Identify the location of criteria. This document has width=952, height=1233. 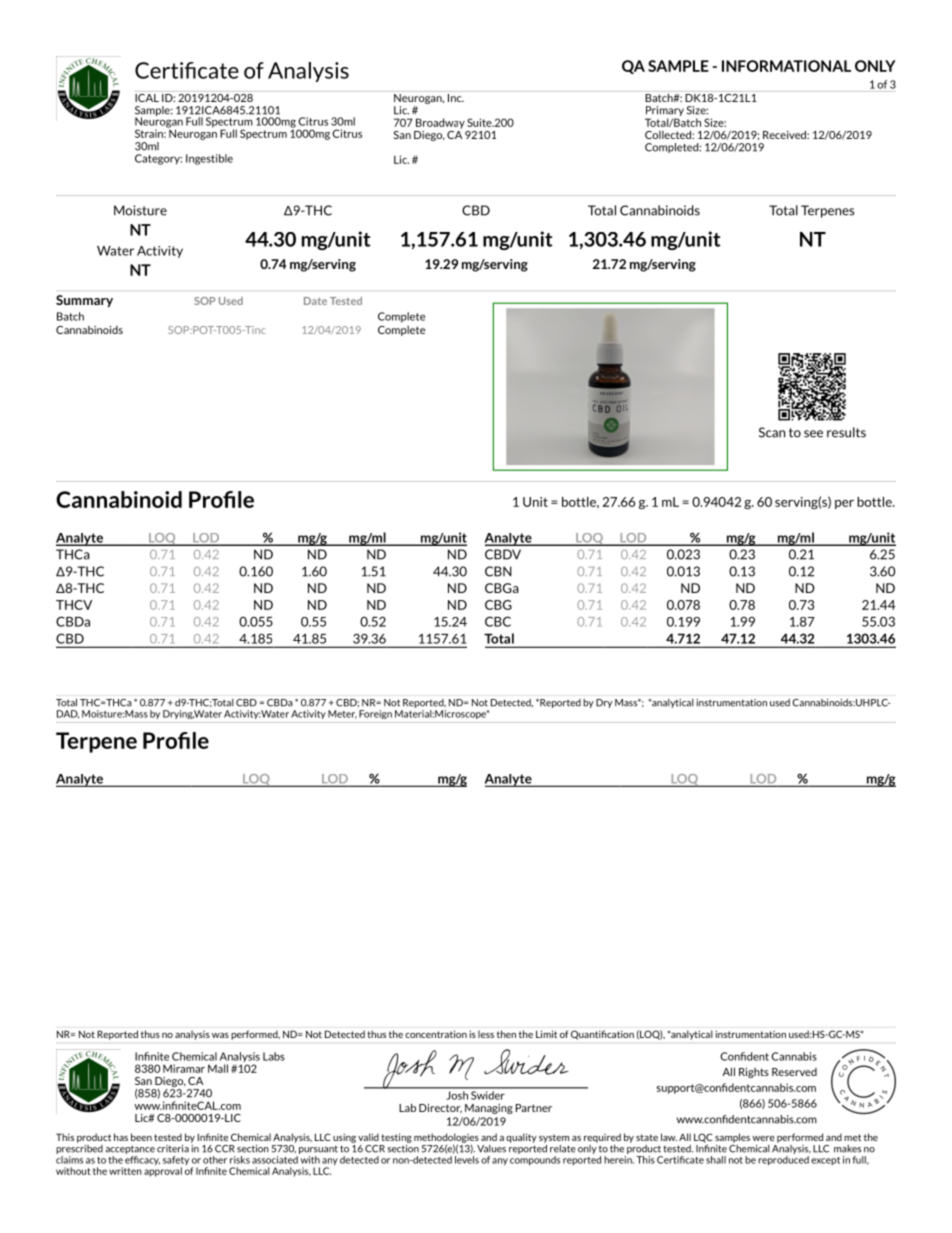
(173, 1149).
